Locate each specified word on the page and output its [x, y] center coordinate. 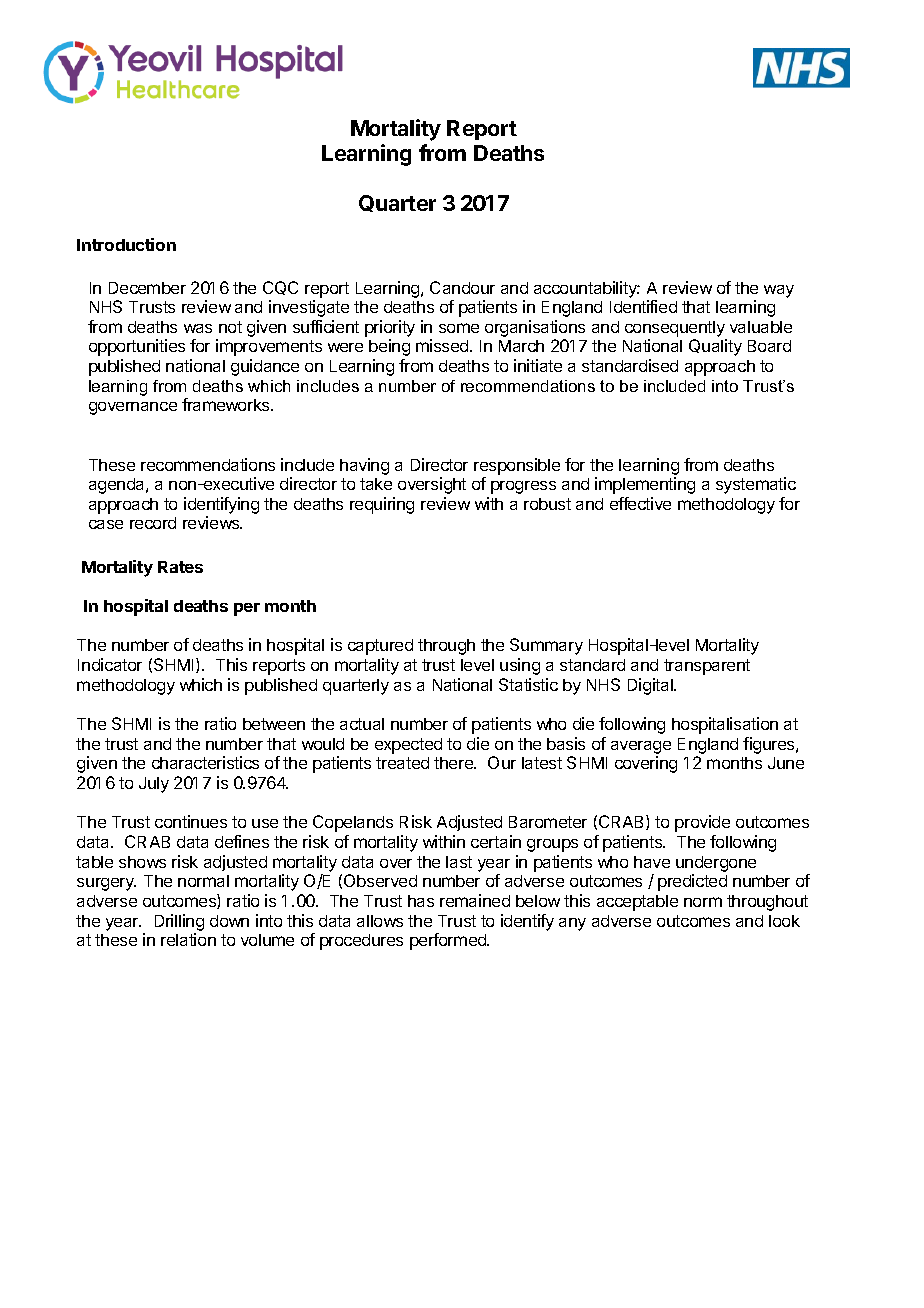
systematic [756, 485]
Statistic [528, 684]
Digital [651, 686]
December [147, 288]
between [274, 724]
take [376, 484]
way [779, 291]
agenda [118, 486]
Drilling [179, 922]
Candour [462, 287]
